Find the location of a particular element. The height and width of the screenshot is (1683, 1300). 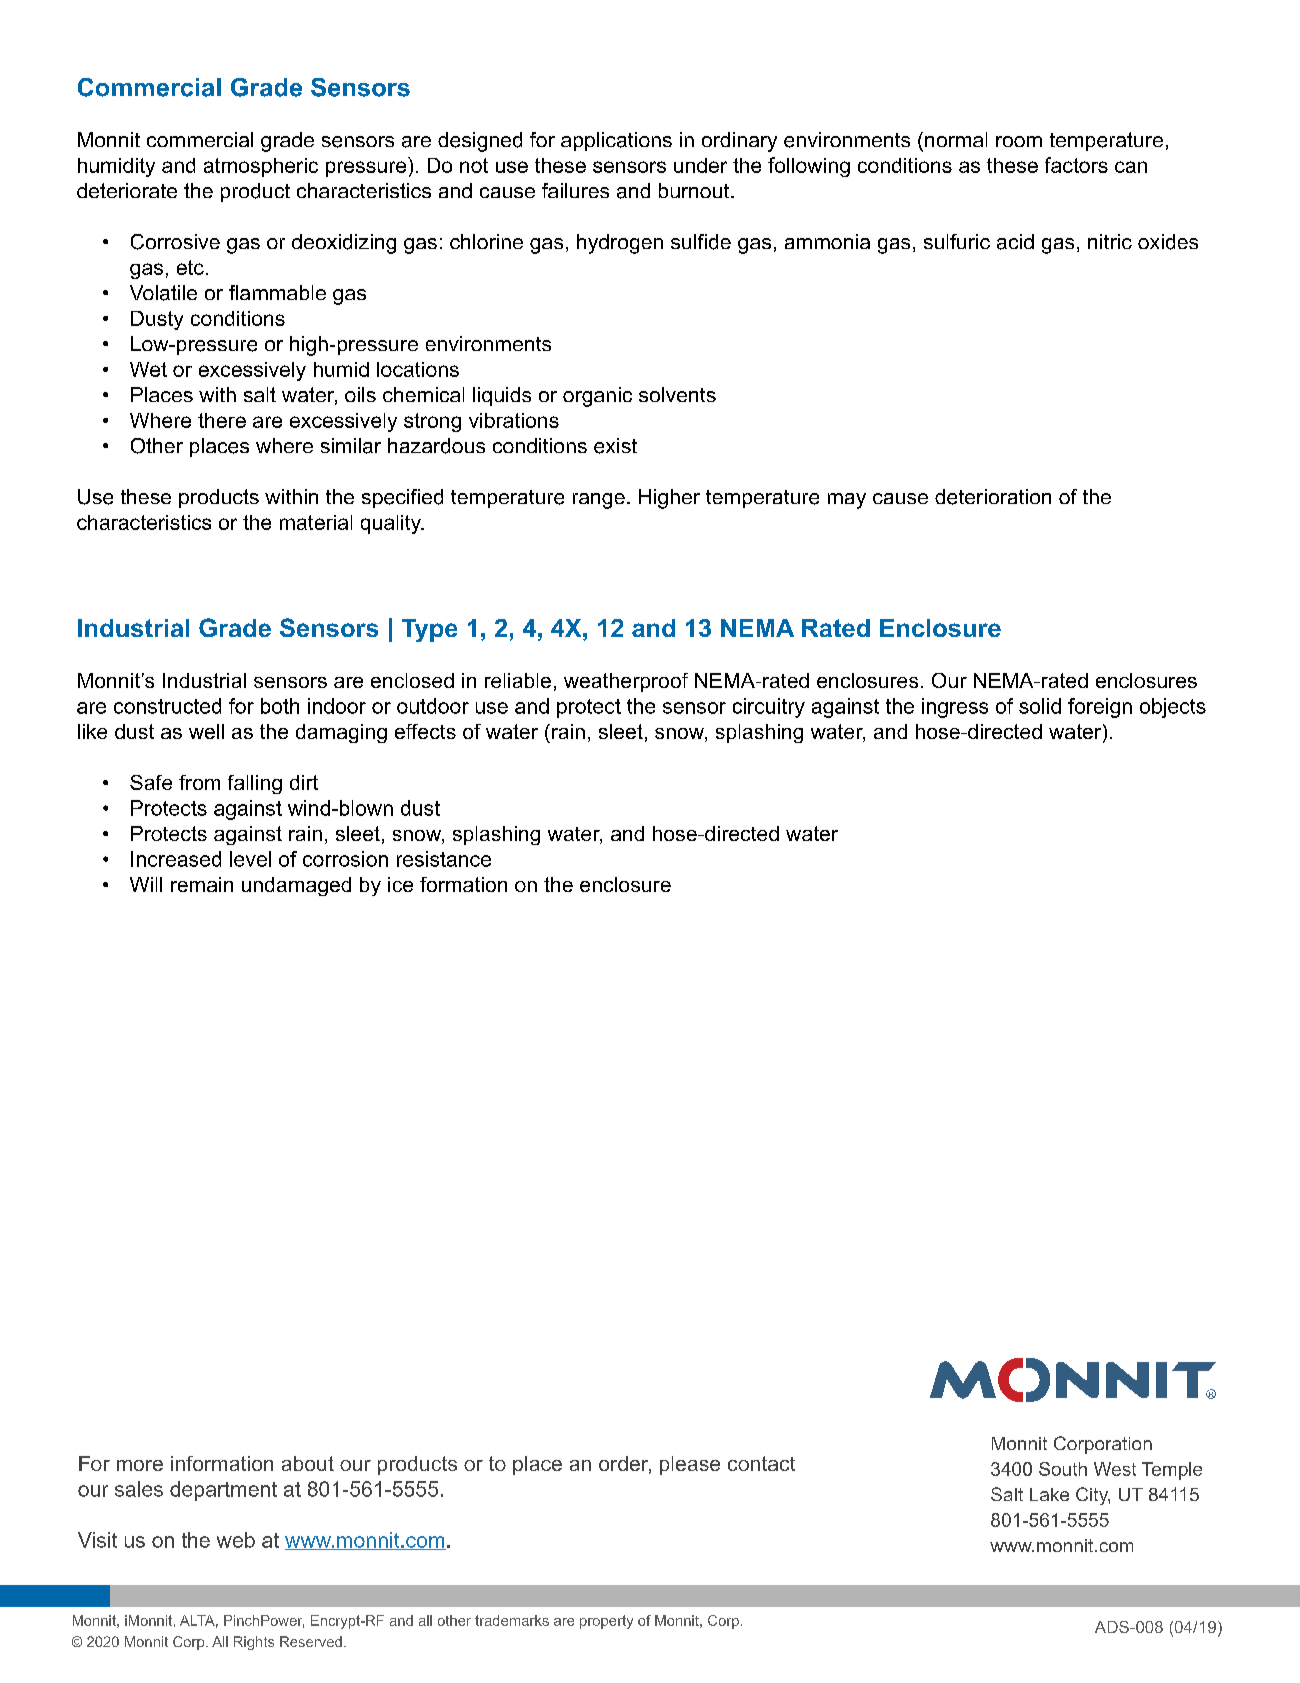

atmospheric is located at coordinates (261, 167).
